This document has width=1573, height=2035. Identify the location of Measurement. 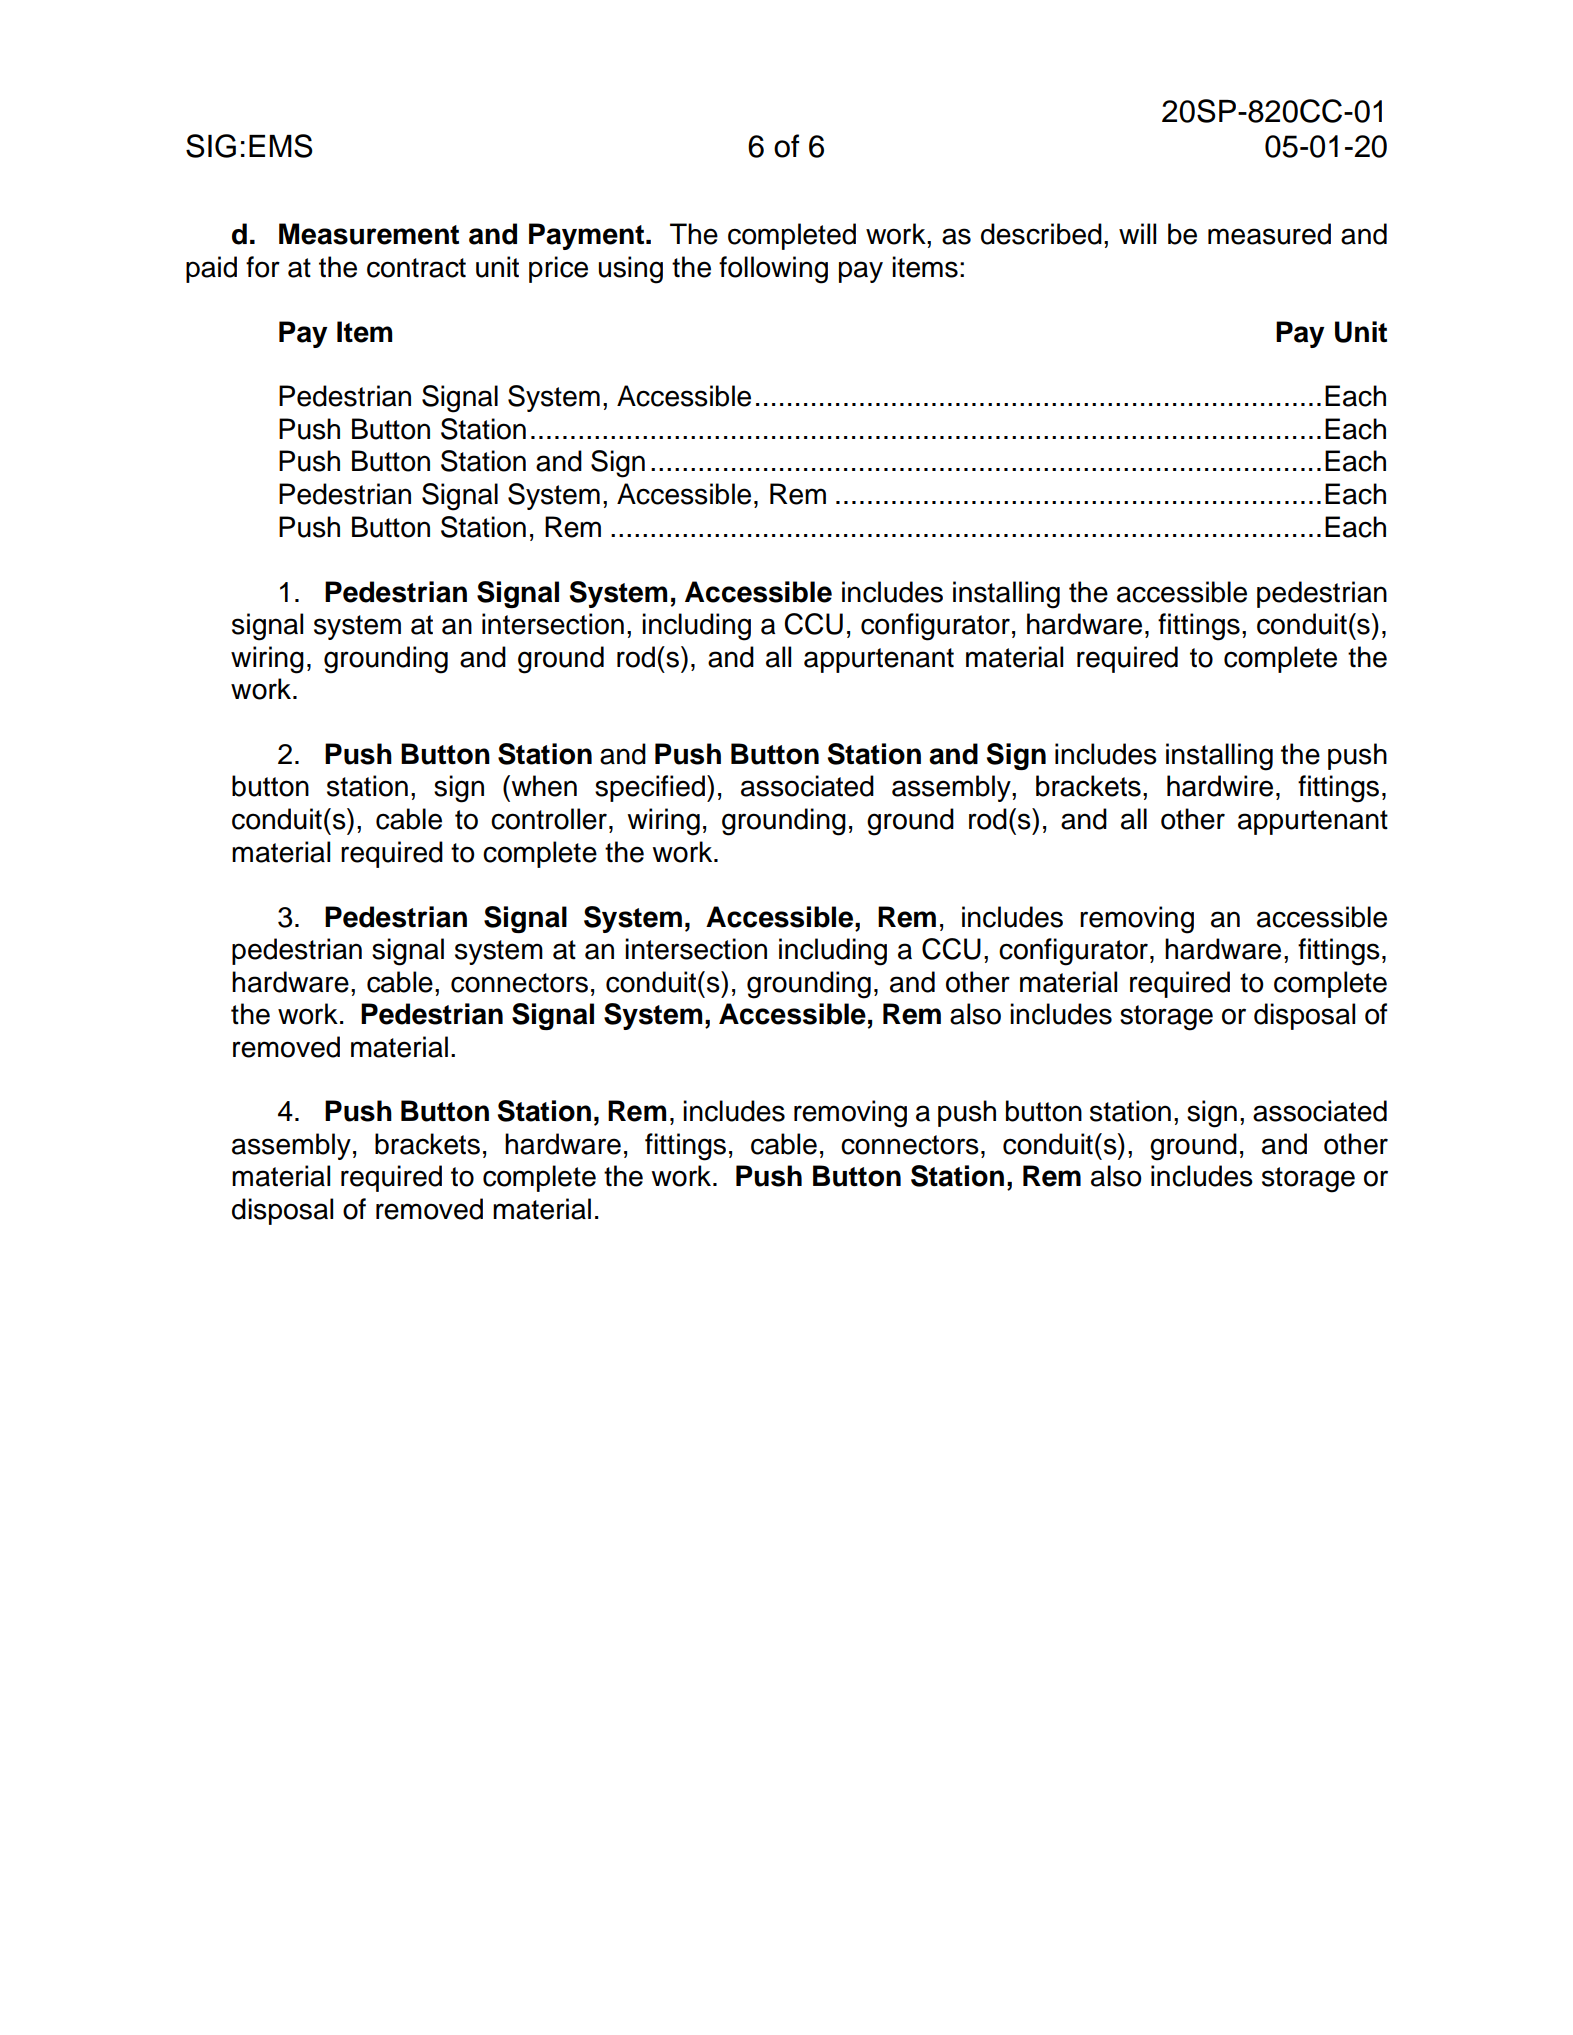
(369, 234).
